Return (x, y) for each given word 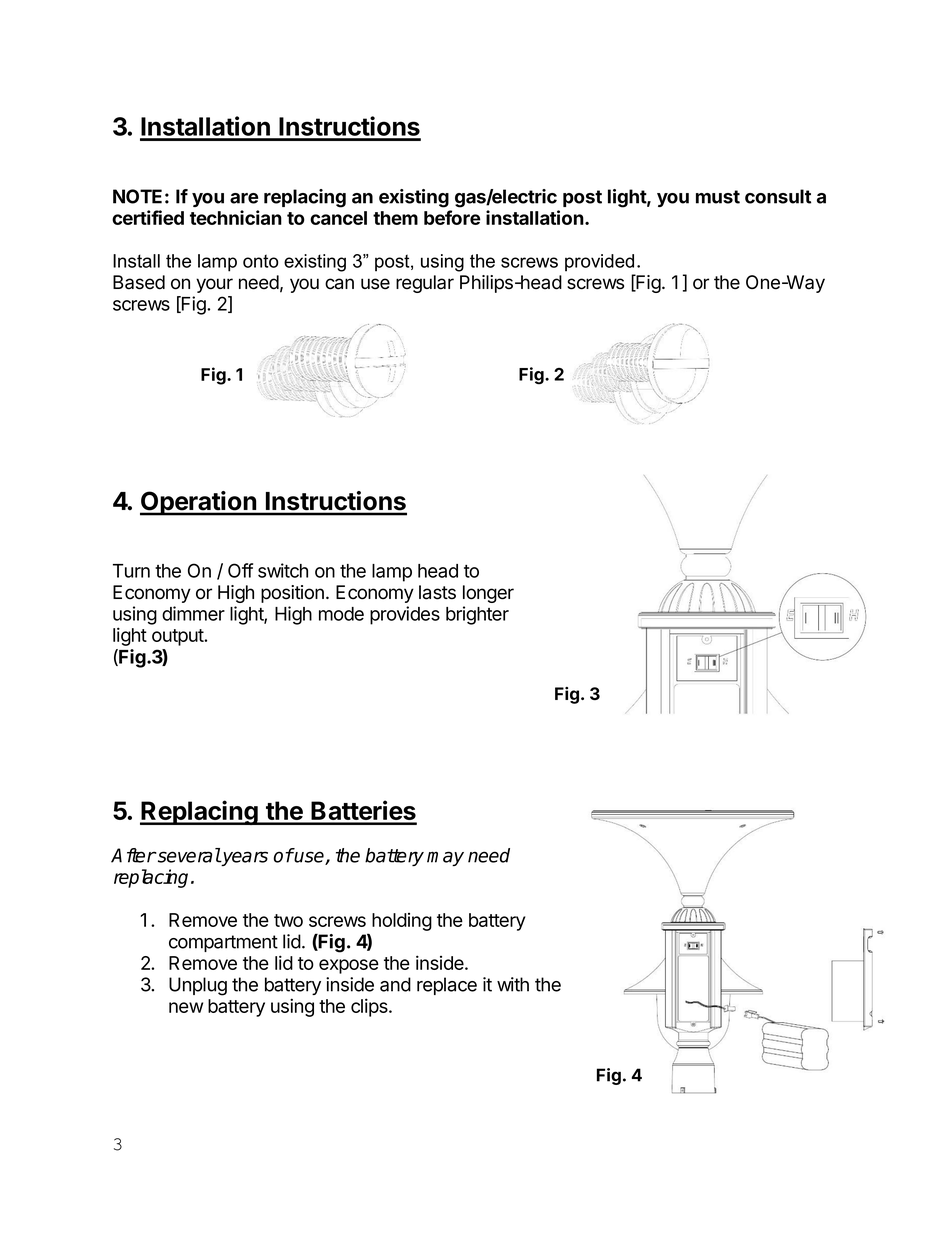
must (718, 197)
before (452, 217)
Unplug (198, 986)
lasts (437, 592)
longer (488, 594)
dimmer (193, 613)
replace (447, 986)
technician (236, 217)
